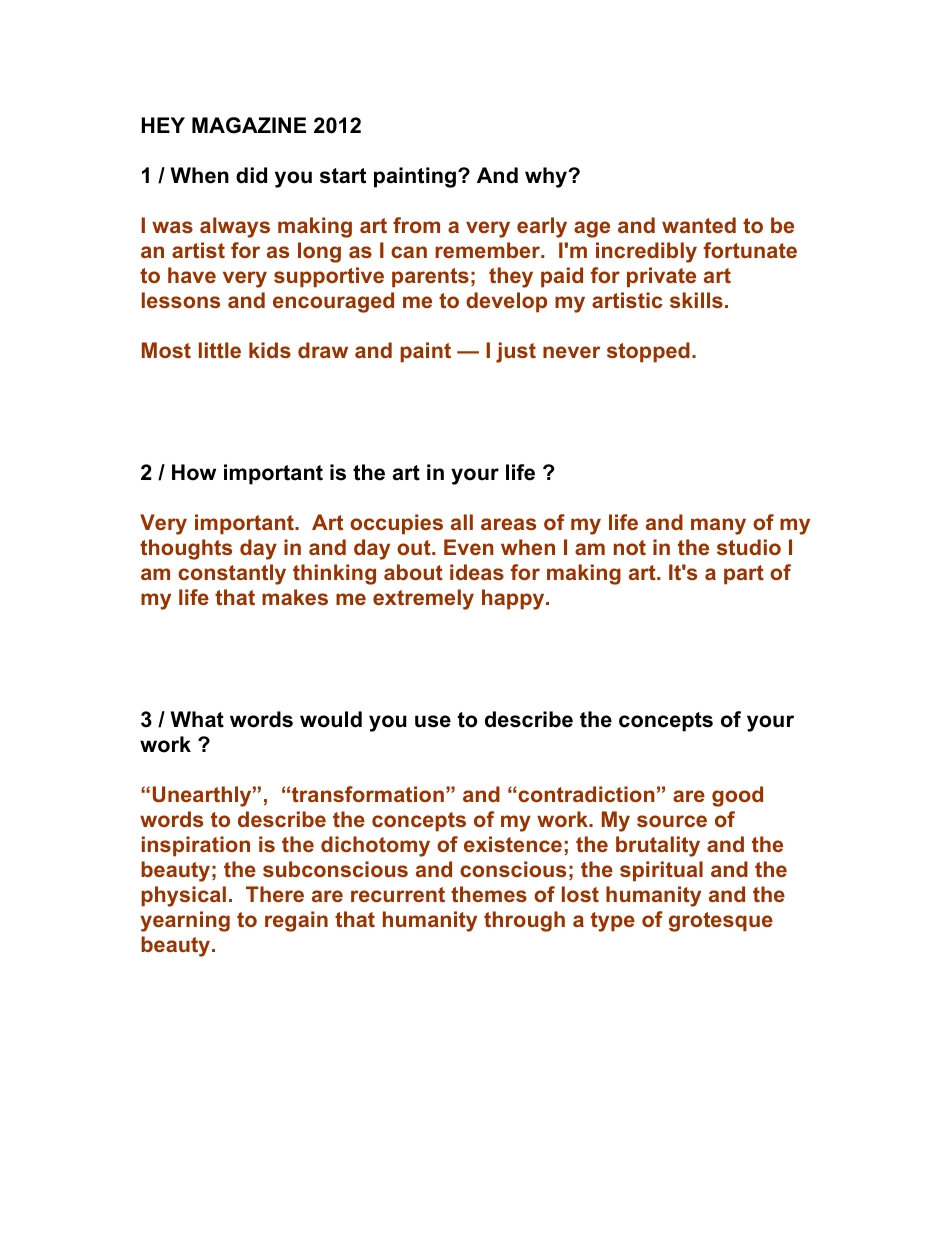 The width and height of the document is (952, 1233). I want to click on wanted, so click(699, 225).
